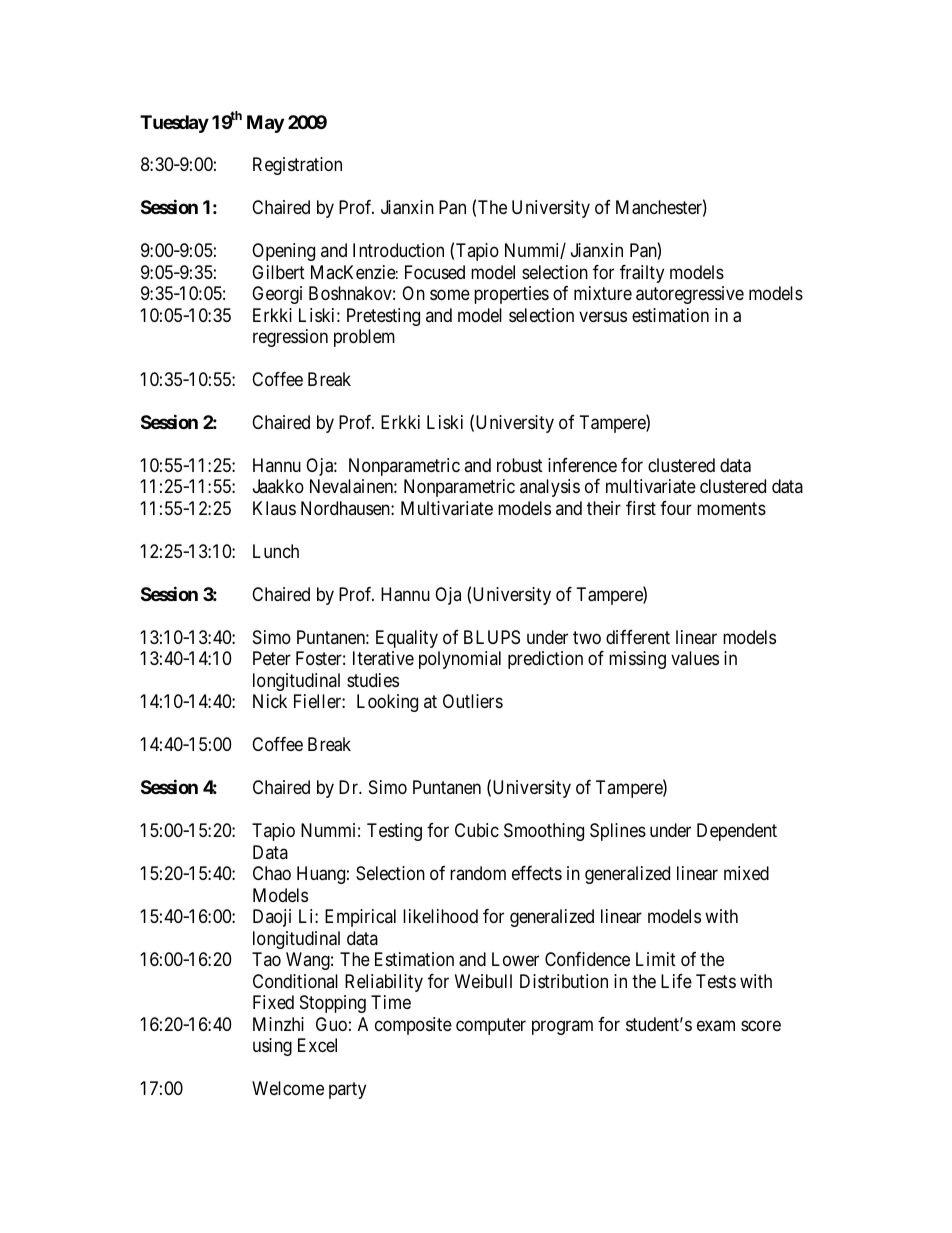 Image resolution: width=952 pixels, height=1233 pixels. I want to click on autoregressive, so click(690, 295).
